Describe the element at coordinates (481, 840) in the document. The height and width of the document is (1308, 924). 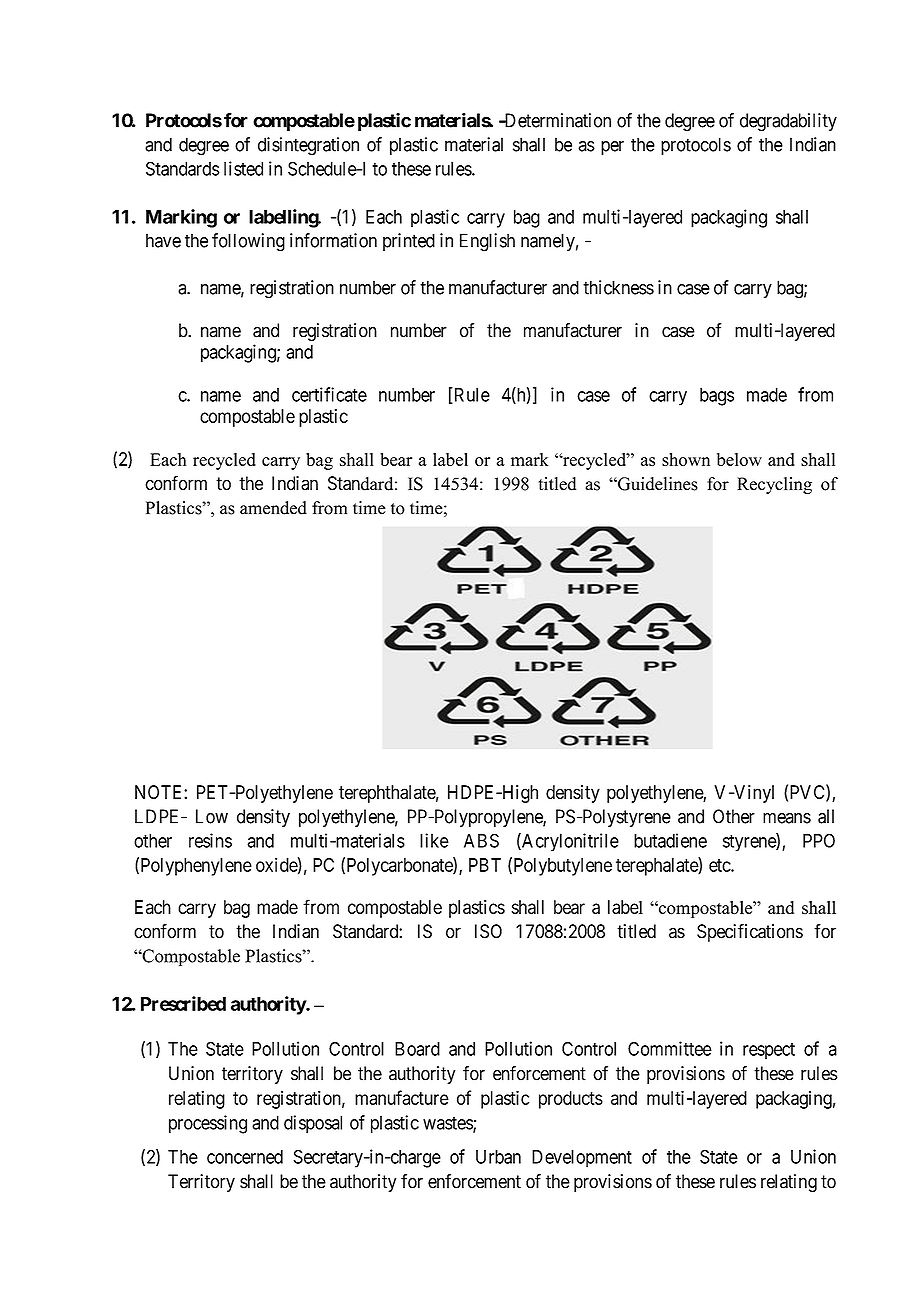
I see `ABS` at that location.
